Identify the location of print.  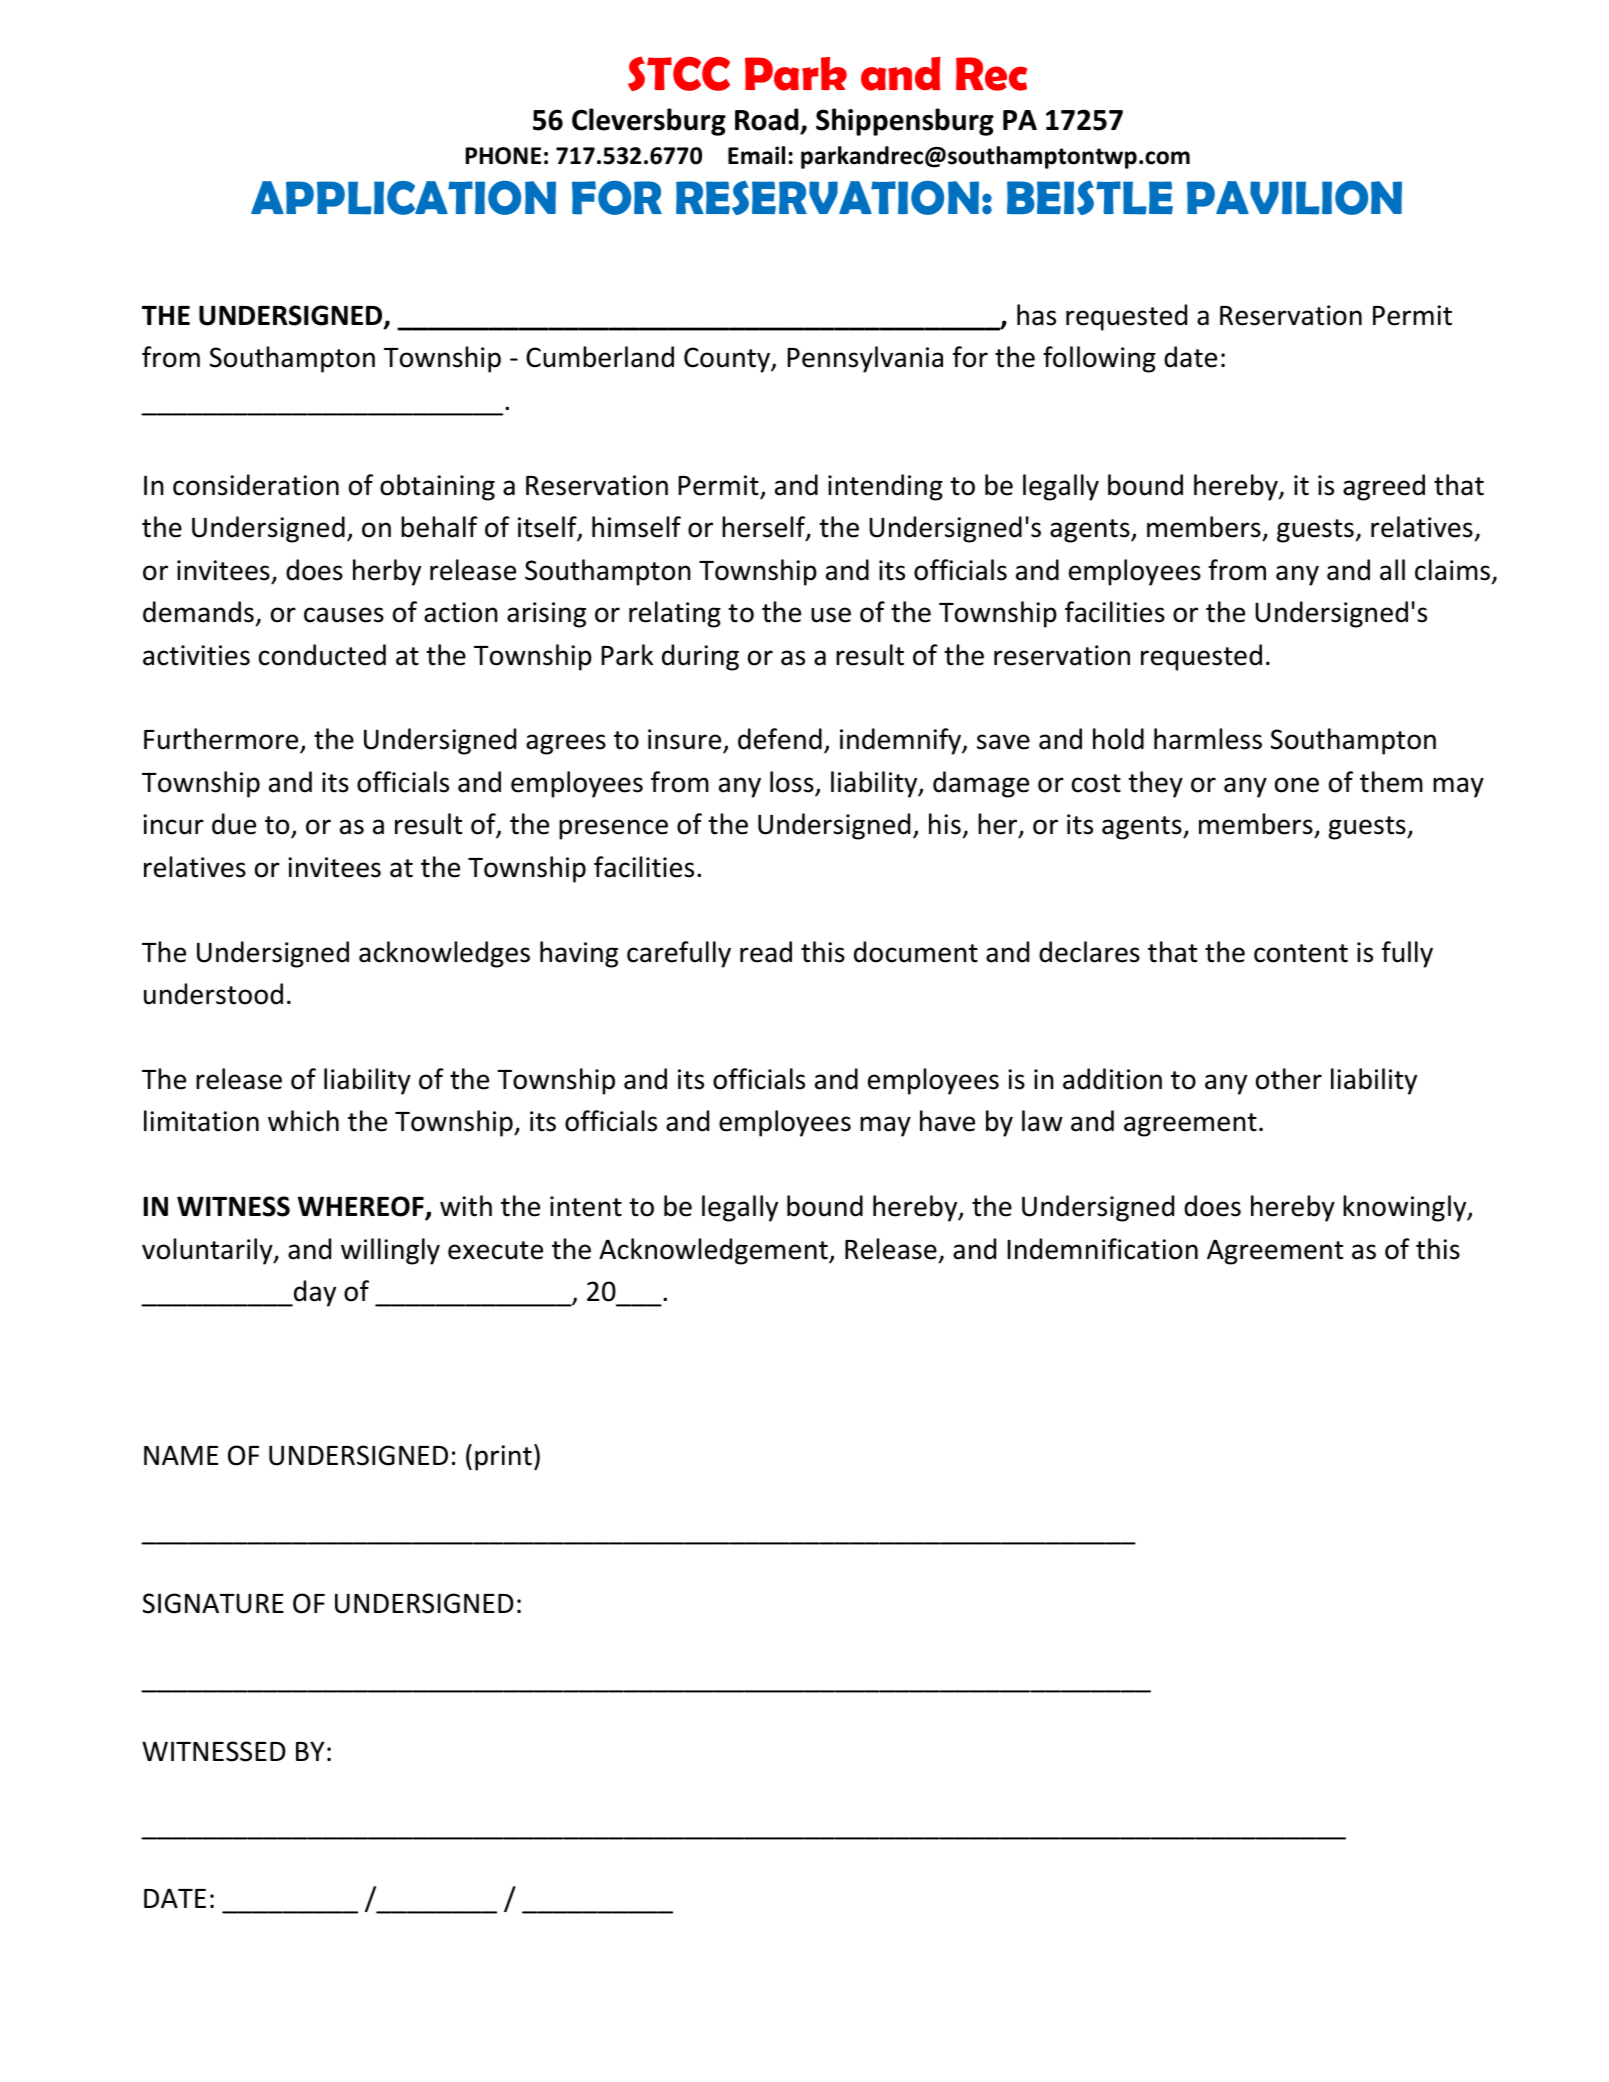
(503, 1458).
